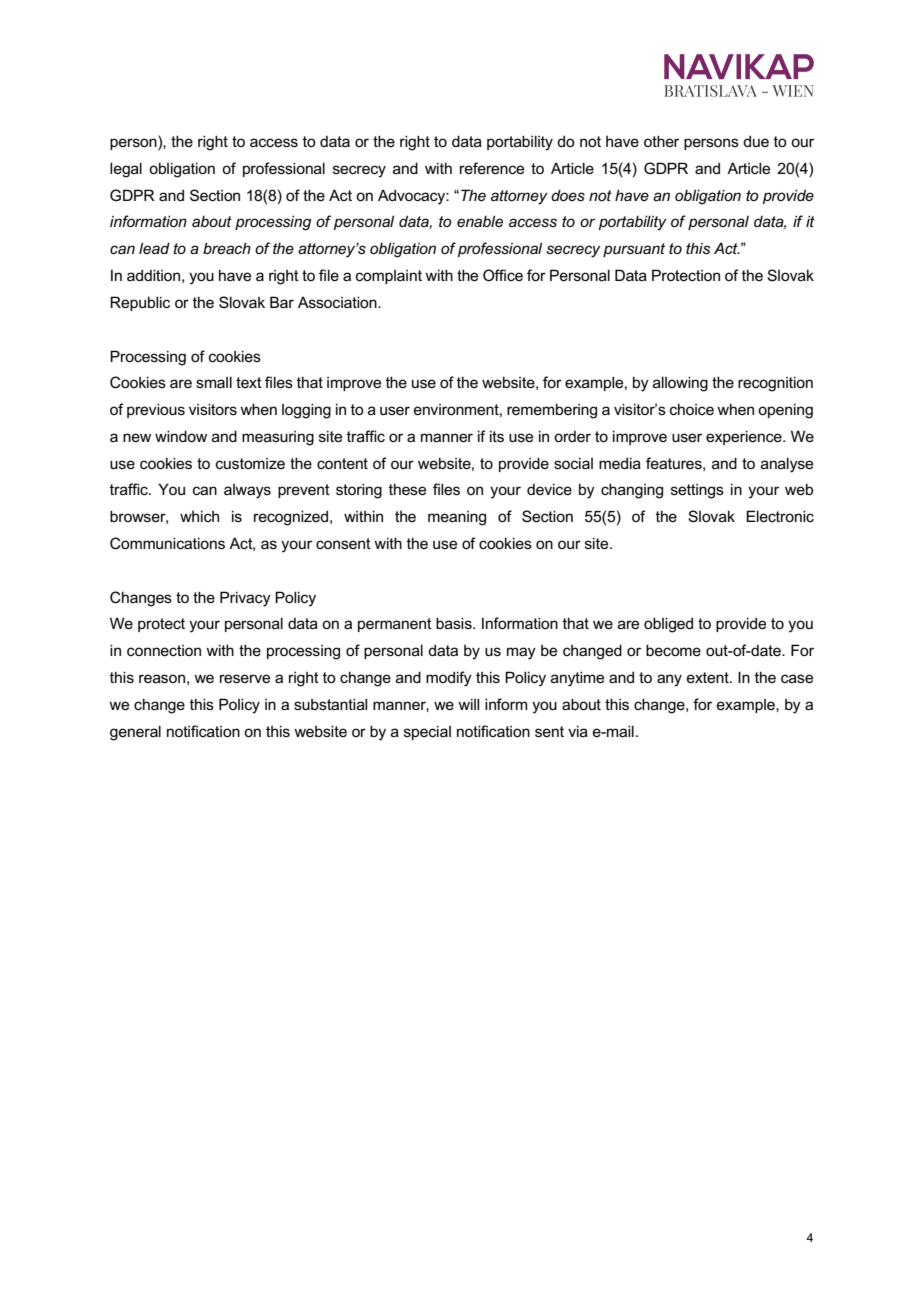 The image size is (924, 1308). I want to click on Republic, so click(140, 303).
